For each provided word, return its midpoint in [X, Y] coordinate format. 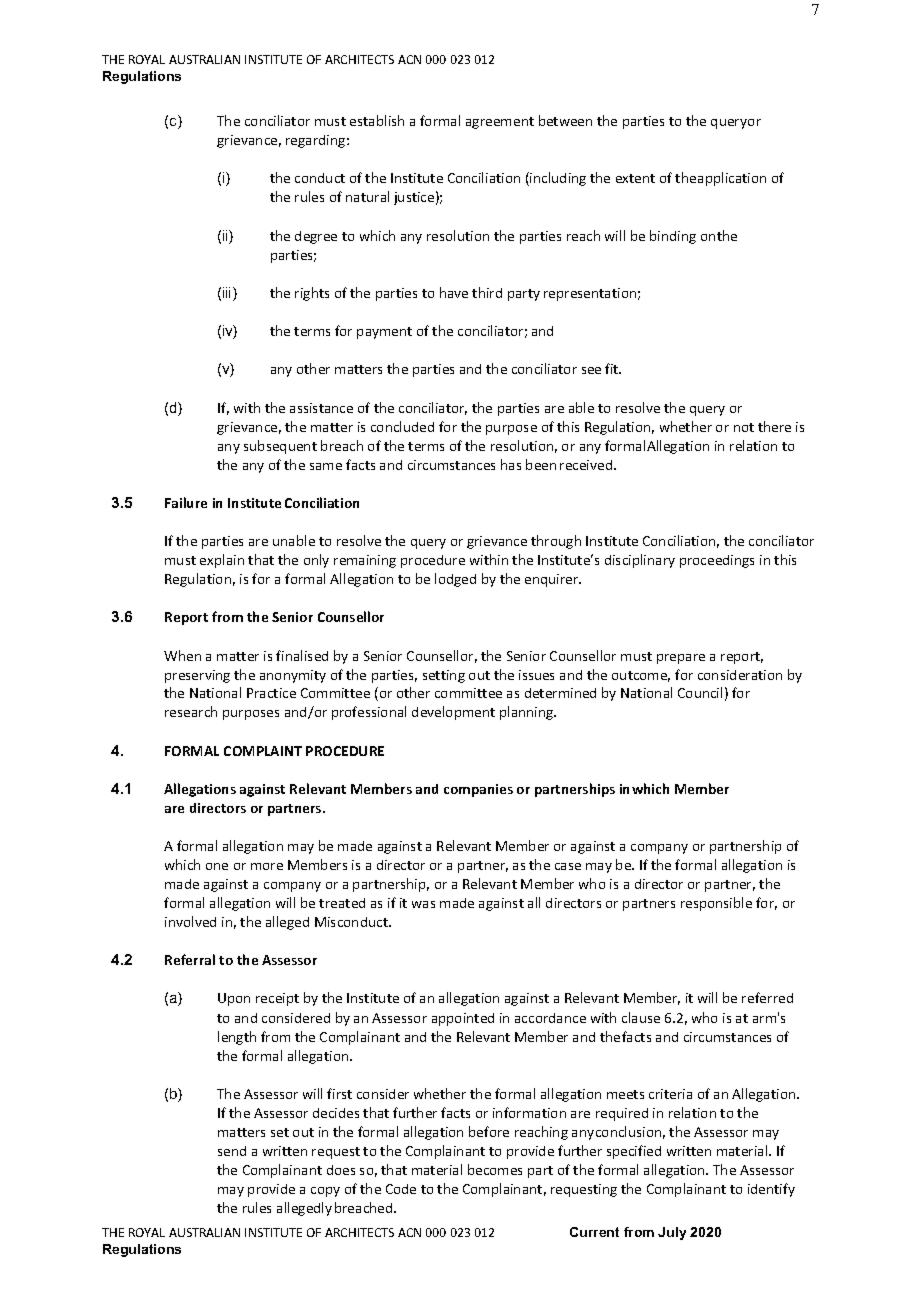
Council [700, 692]
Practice [271, 693]
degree [316, 237]
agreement [500, 123]
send [232, 1151]
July [672, 1233]
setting [444, 676]
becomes [495, 1169]
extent [635, 178]
